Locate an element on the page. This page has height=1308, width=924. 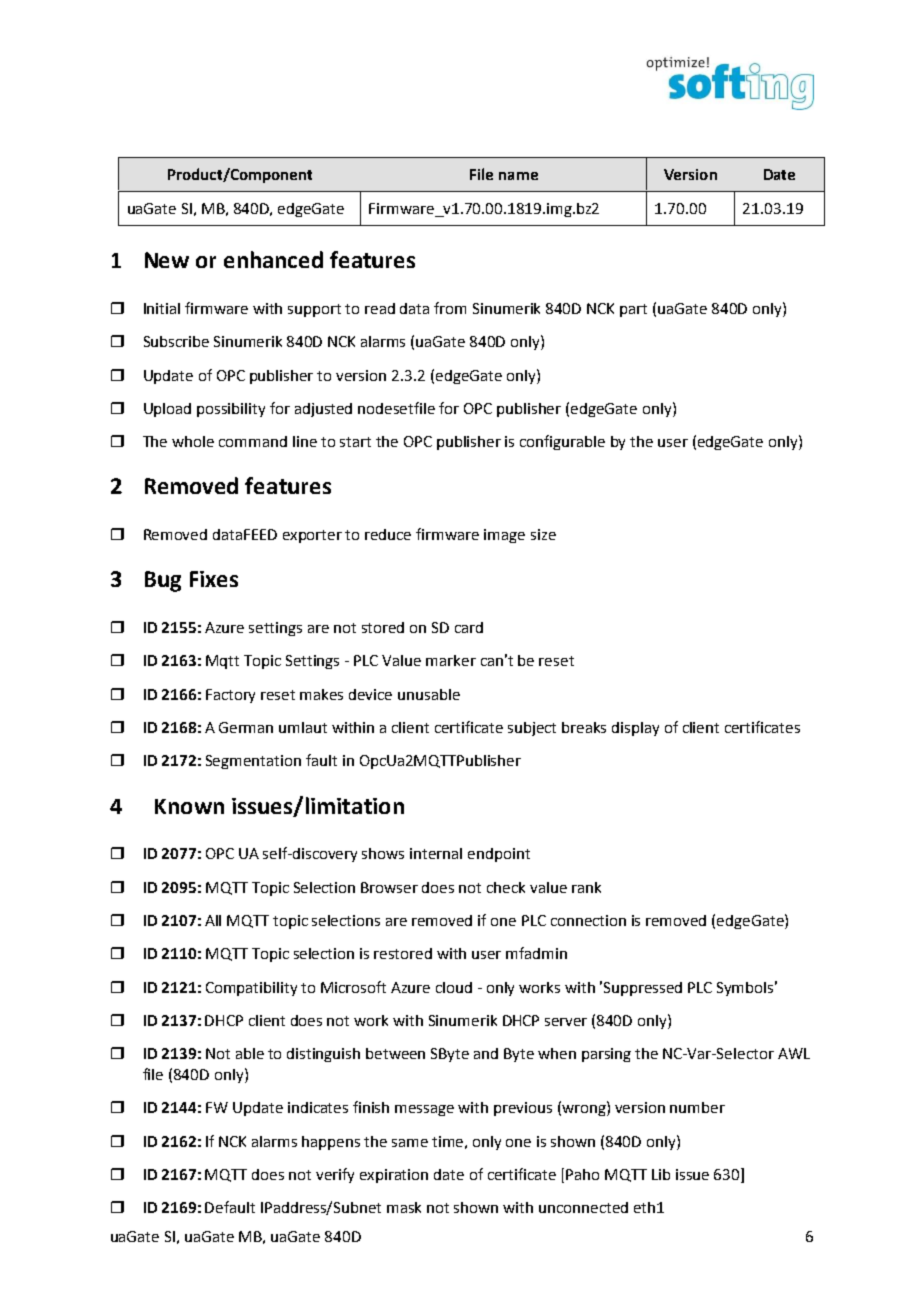
marker is located at coordinates (451, 660).
